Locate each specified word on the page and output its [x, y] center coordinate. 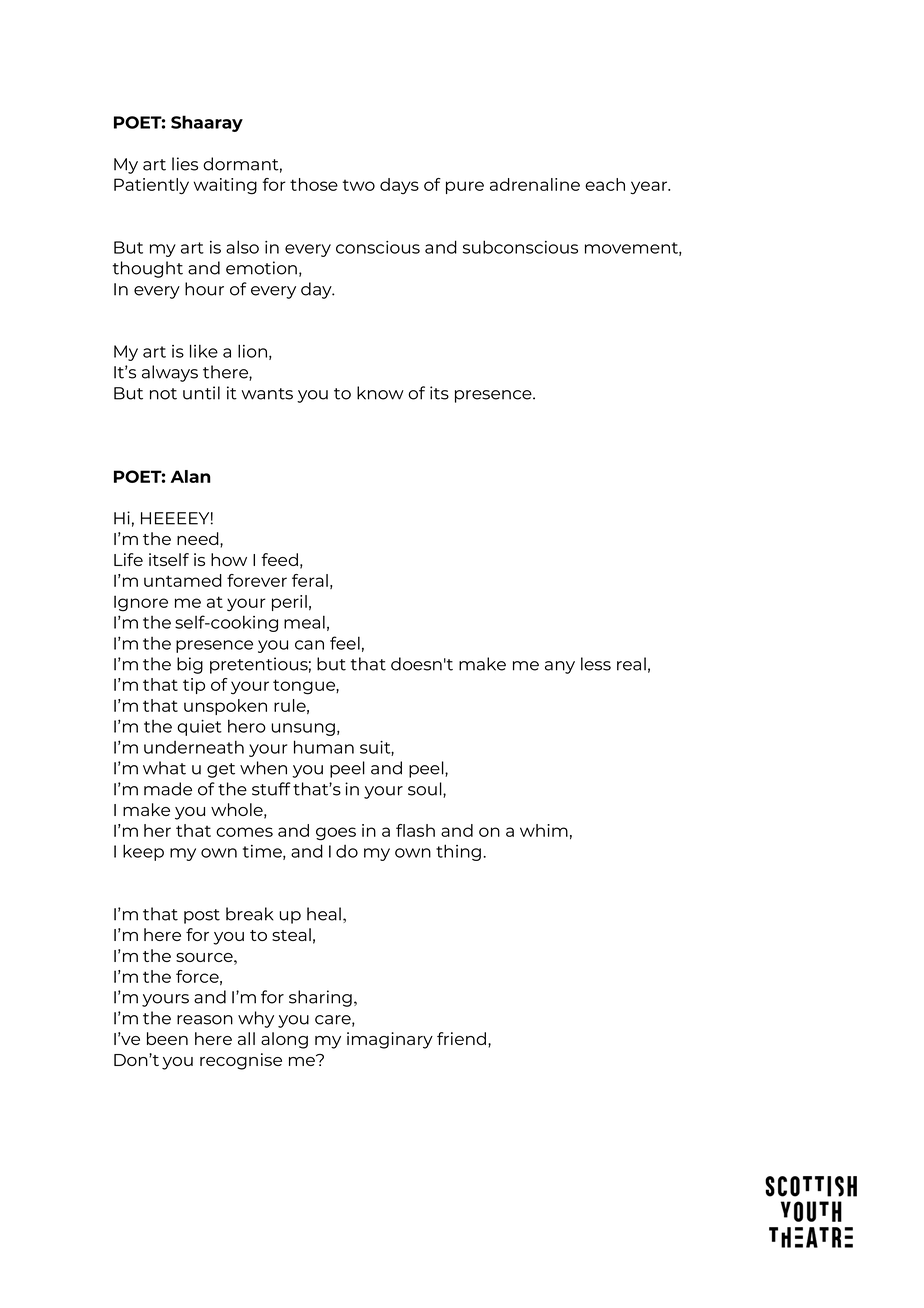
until [201, 393]
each [605, 184]
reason [205, 1020]
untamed [183, 580]
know [380, 393]
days [399, 186]
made [168, 789]
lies [185, 164]
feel [345, 643]
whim [544, 830]
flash [415, 830]
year [650, 188]
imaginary [390, 1040]
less [596, 664]
